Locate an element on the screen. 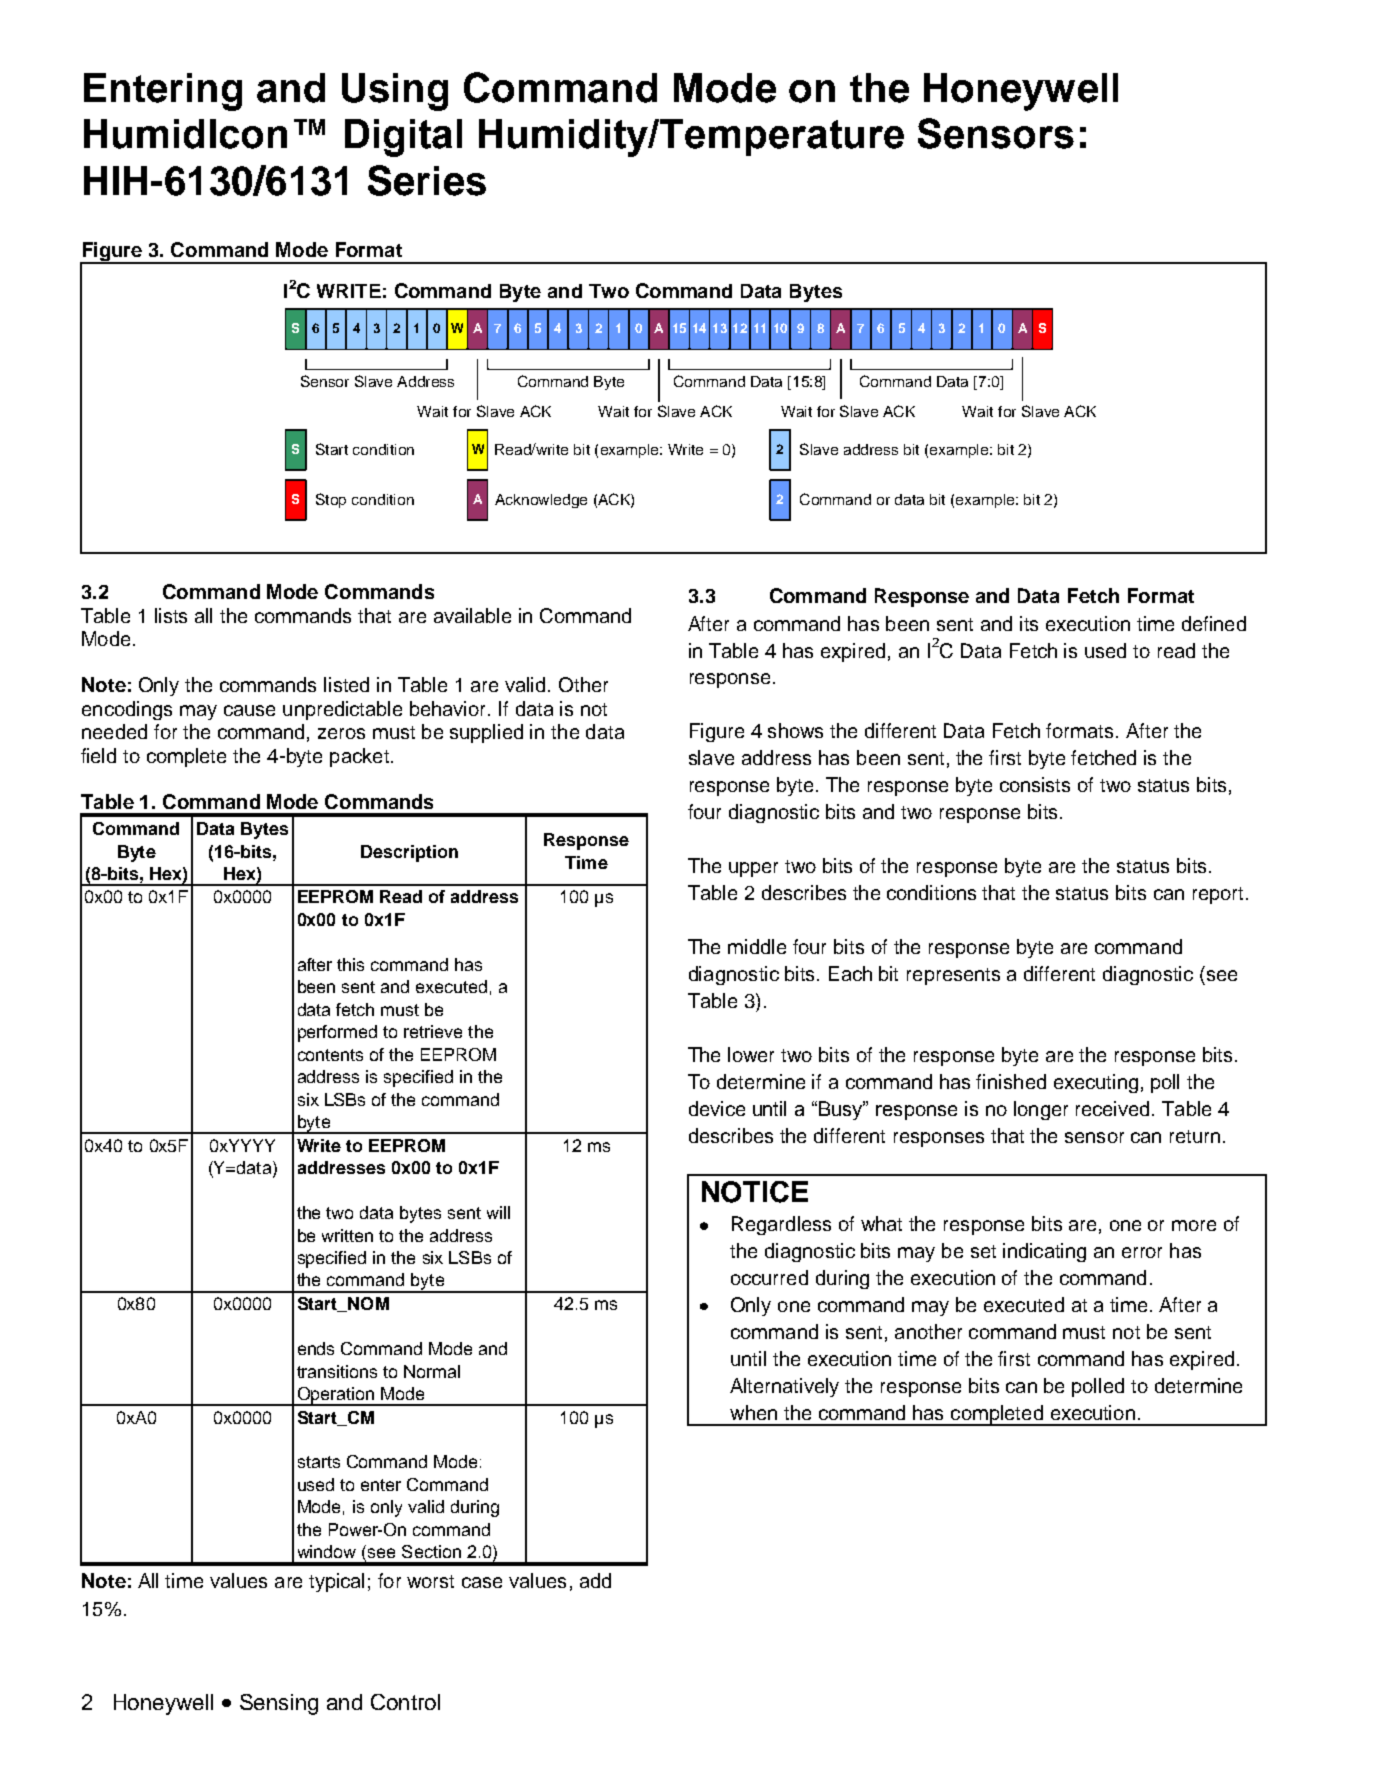  Acknowledge is located at coordinates (541, 501).
